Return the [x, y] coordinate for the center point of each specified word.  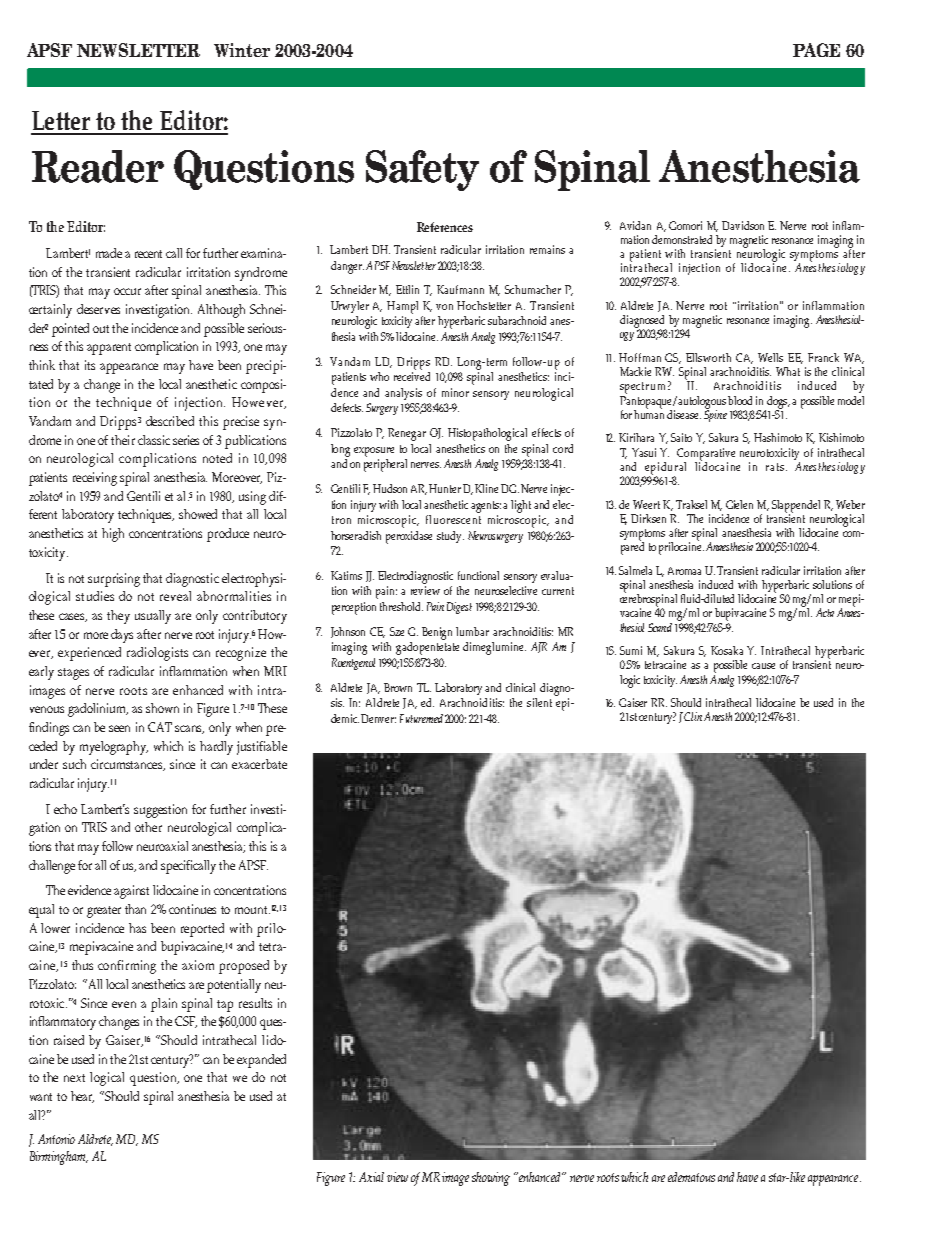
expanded [261, 1061]
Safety [422, 170]
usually [153, 617]
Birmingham [59, 1158]
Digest [459, 608]
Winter [242, 50]
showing [491, 1179]
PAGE [816, 50]
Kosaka [727, 650]
